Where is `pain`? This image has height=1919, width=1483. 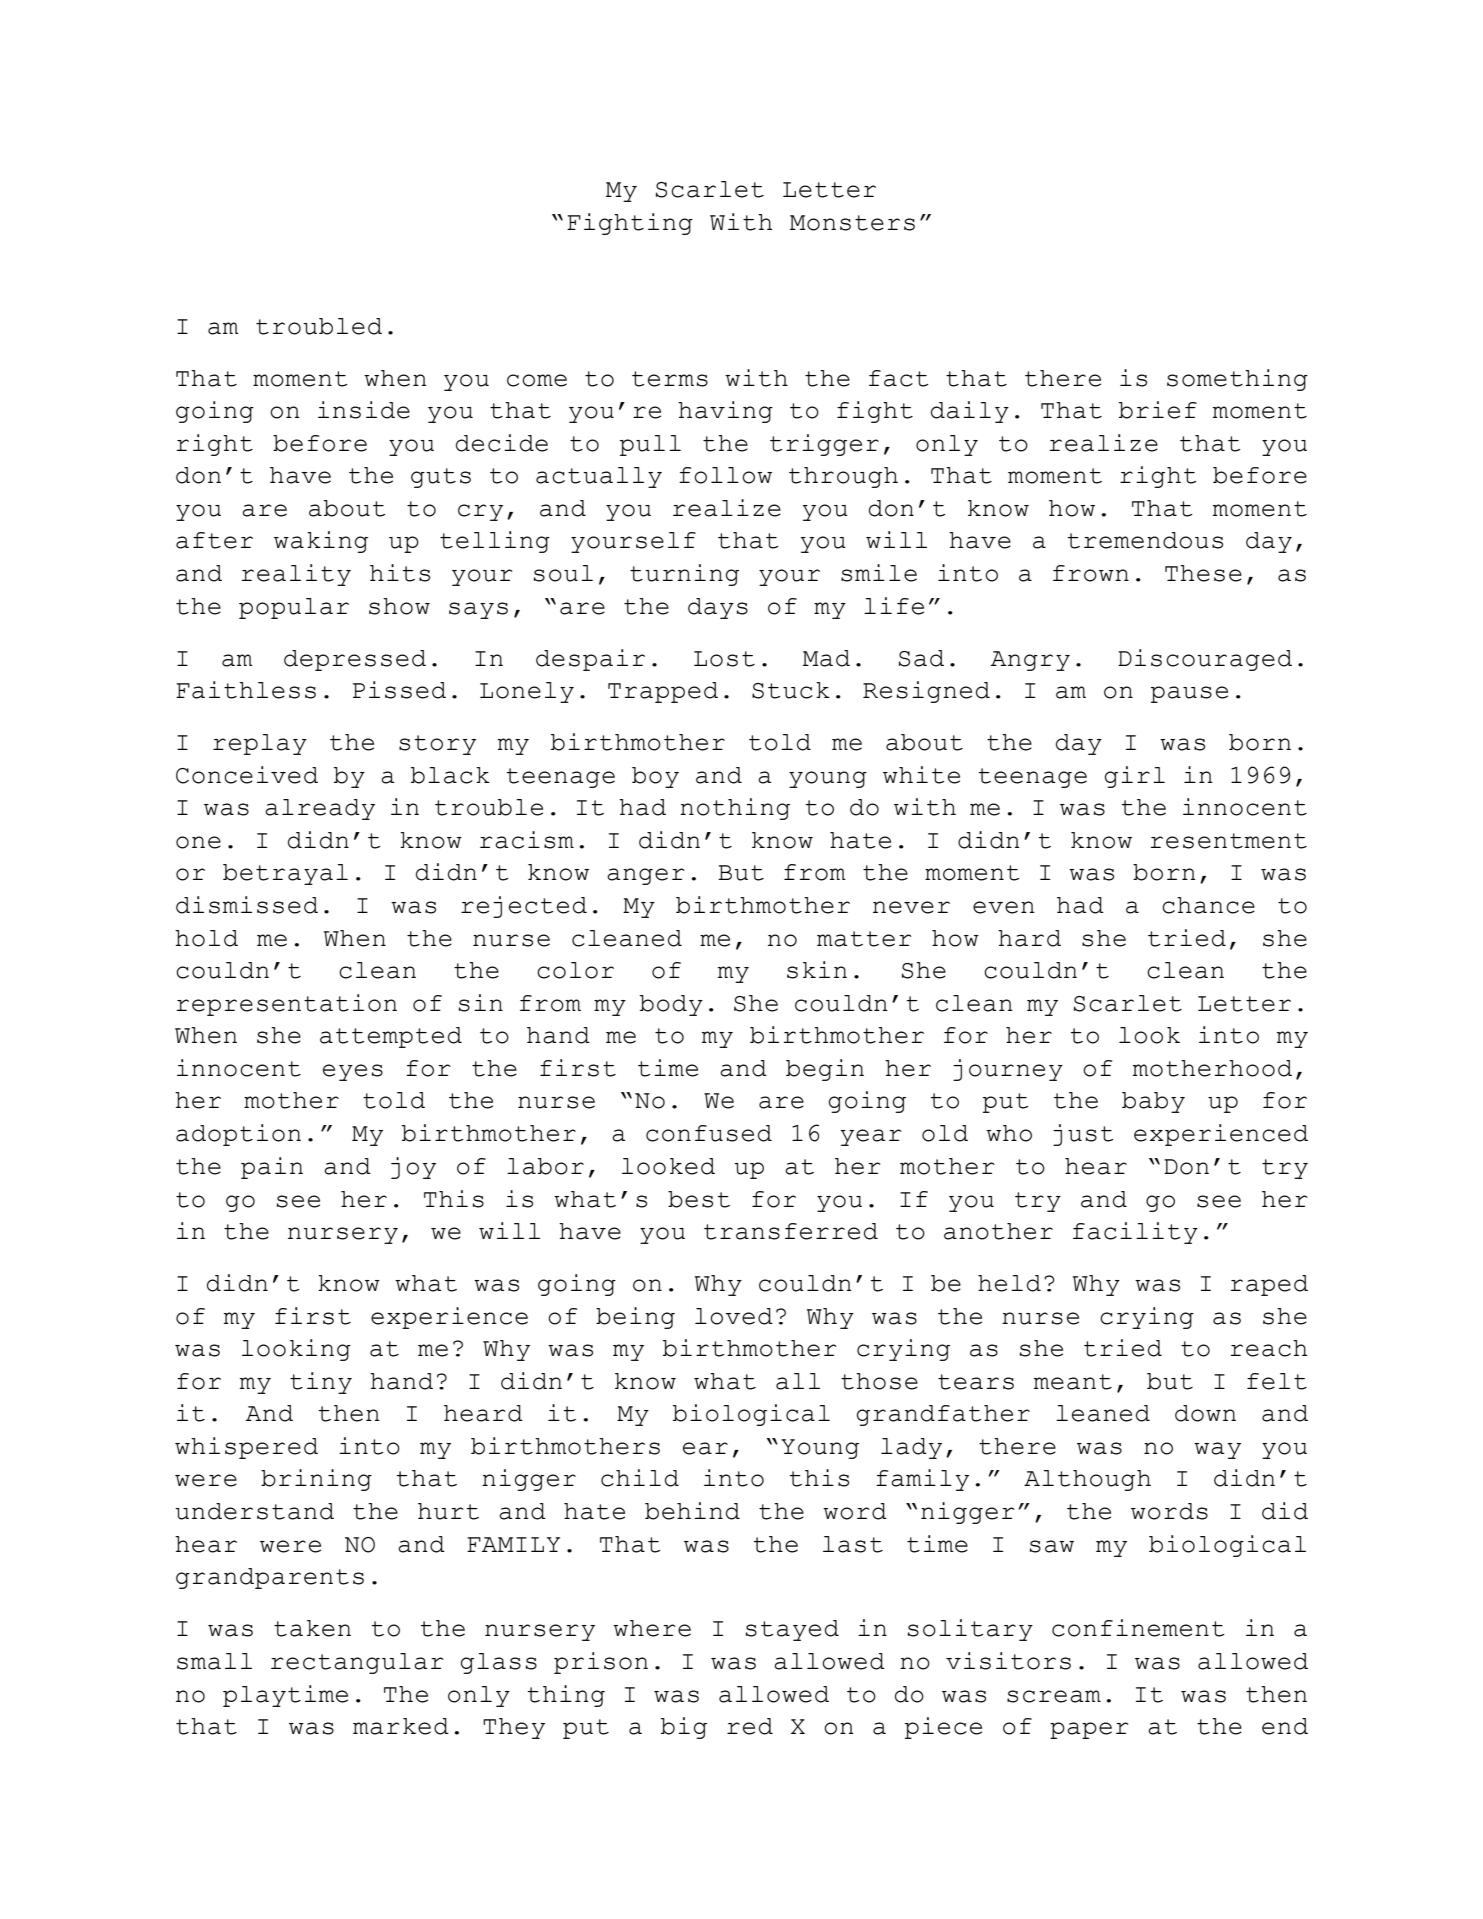 pain is located at coordinates (272, 1168).
